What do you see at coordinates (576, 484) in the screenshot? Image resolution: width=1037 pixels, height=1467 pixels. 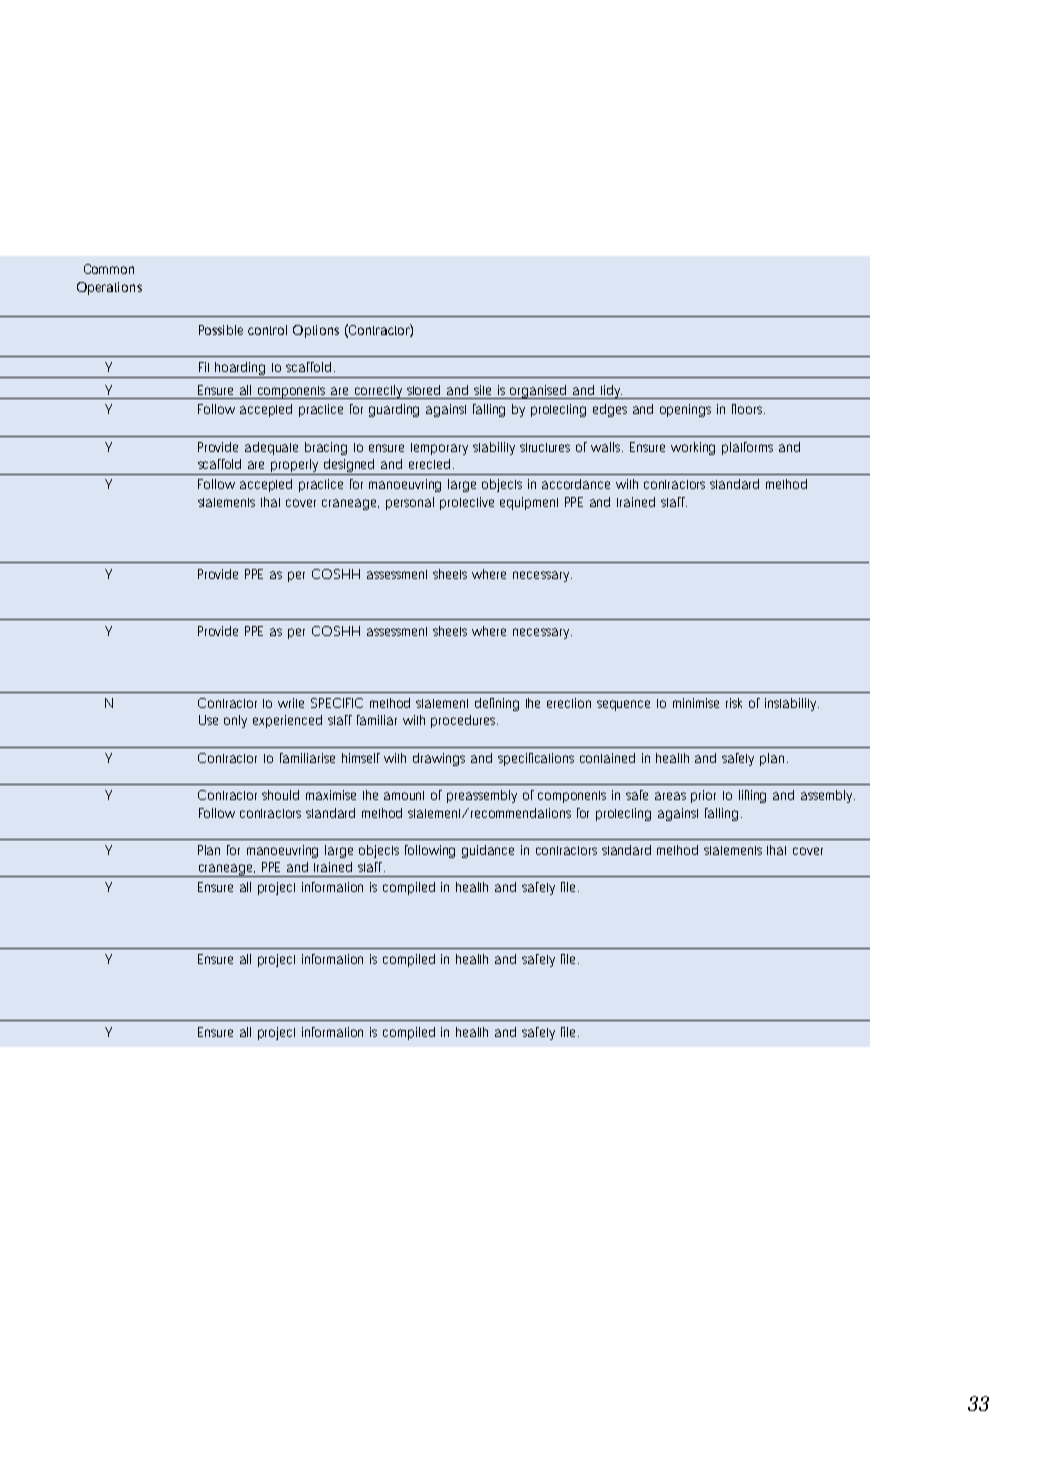 I see `accordance` at bounding box center [576, 484].
